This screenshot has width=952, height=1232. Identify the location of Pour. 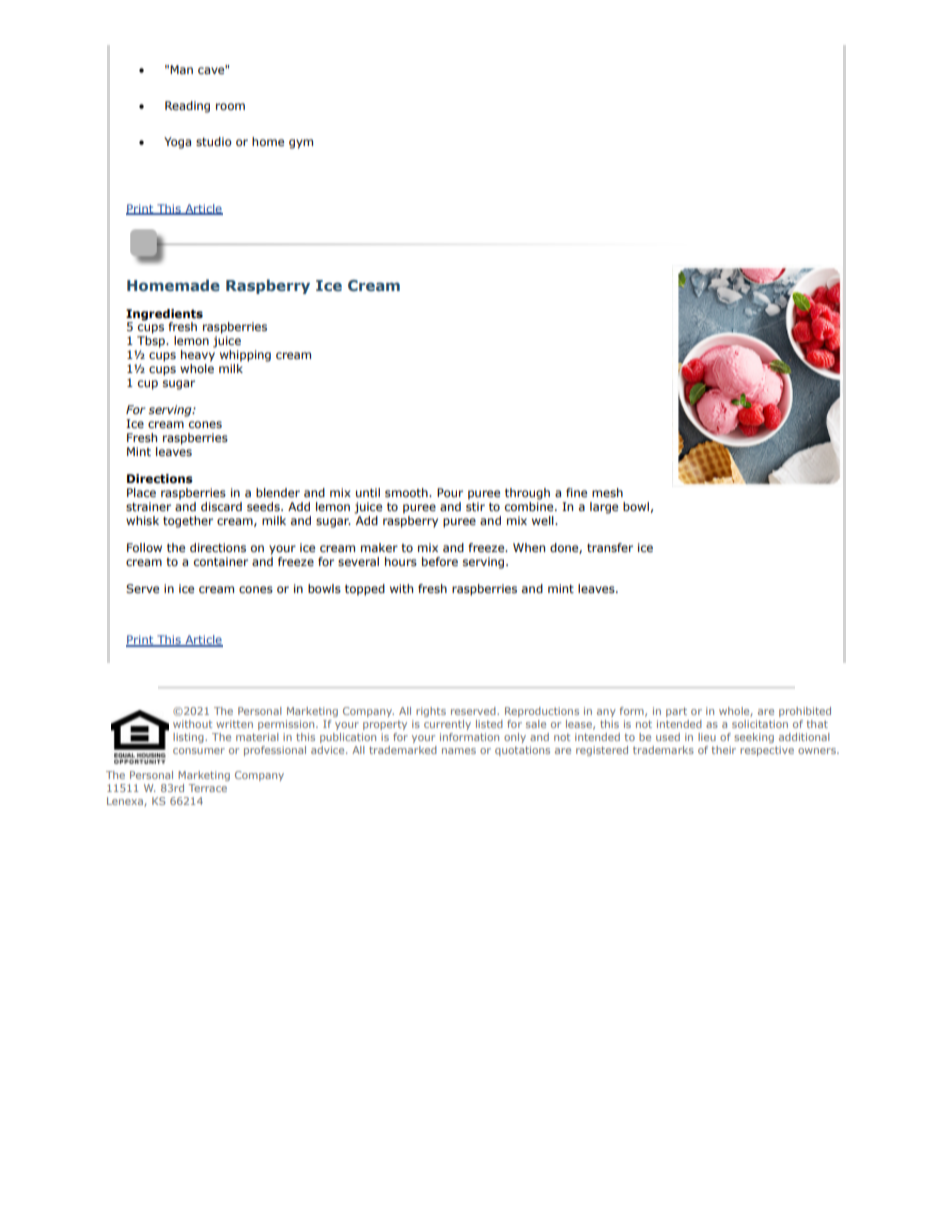
(450, 492).
